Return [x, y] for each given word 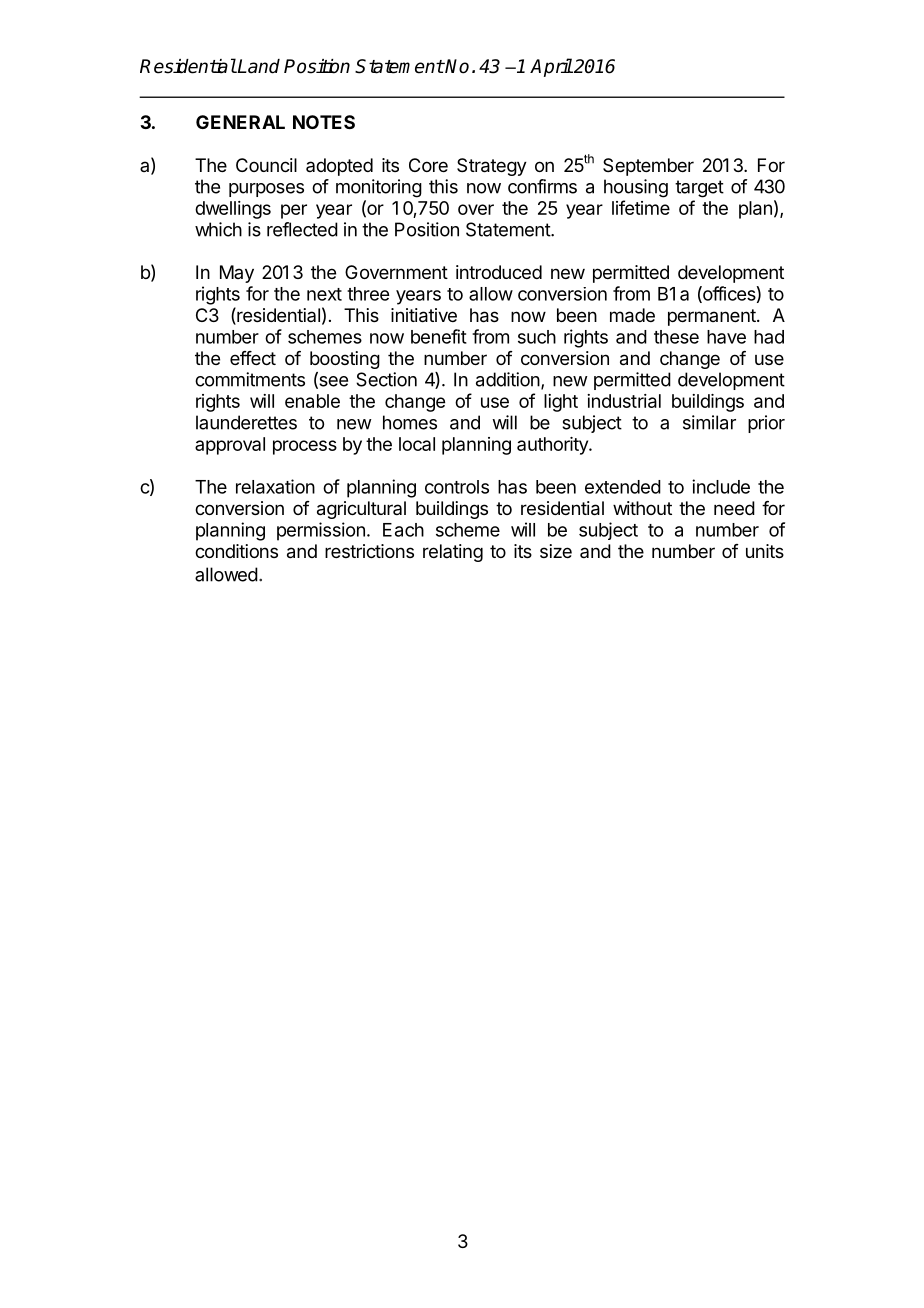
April [551, 67]
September [648, 167]
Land [258, 66]
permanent [713, 317]
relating [453, 553]
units [765, 551]
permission [321, 531]
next [324, 294]
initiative [424, 315]
